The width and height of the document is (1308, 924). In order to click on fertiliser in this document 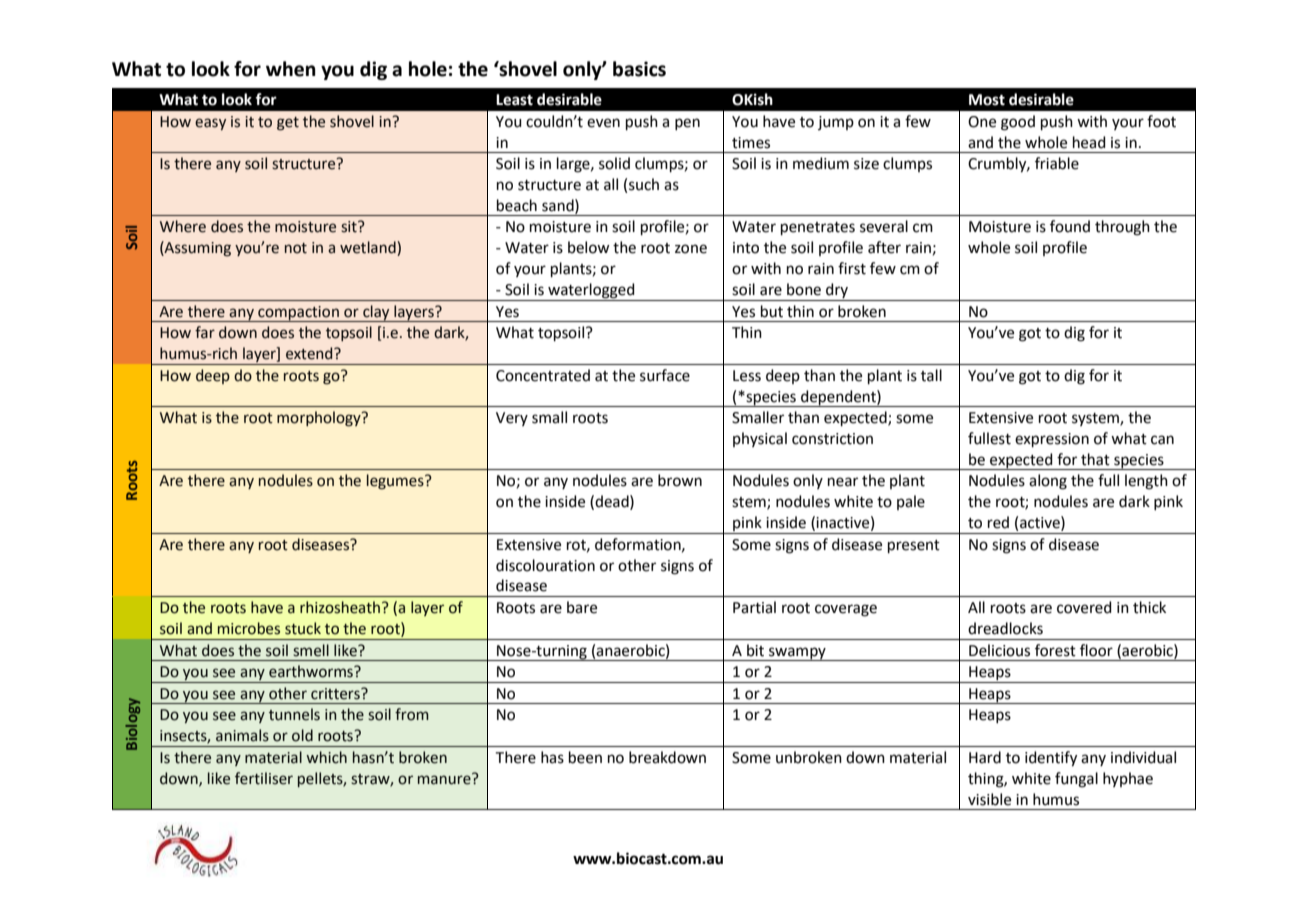, I will do `click(264, 778)`.
